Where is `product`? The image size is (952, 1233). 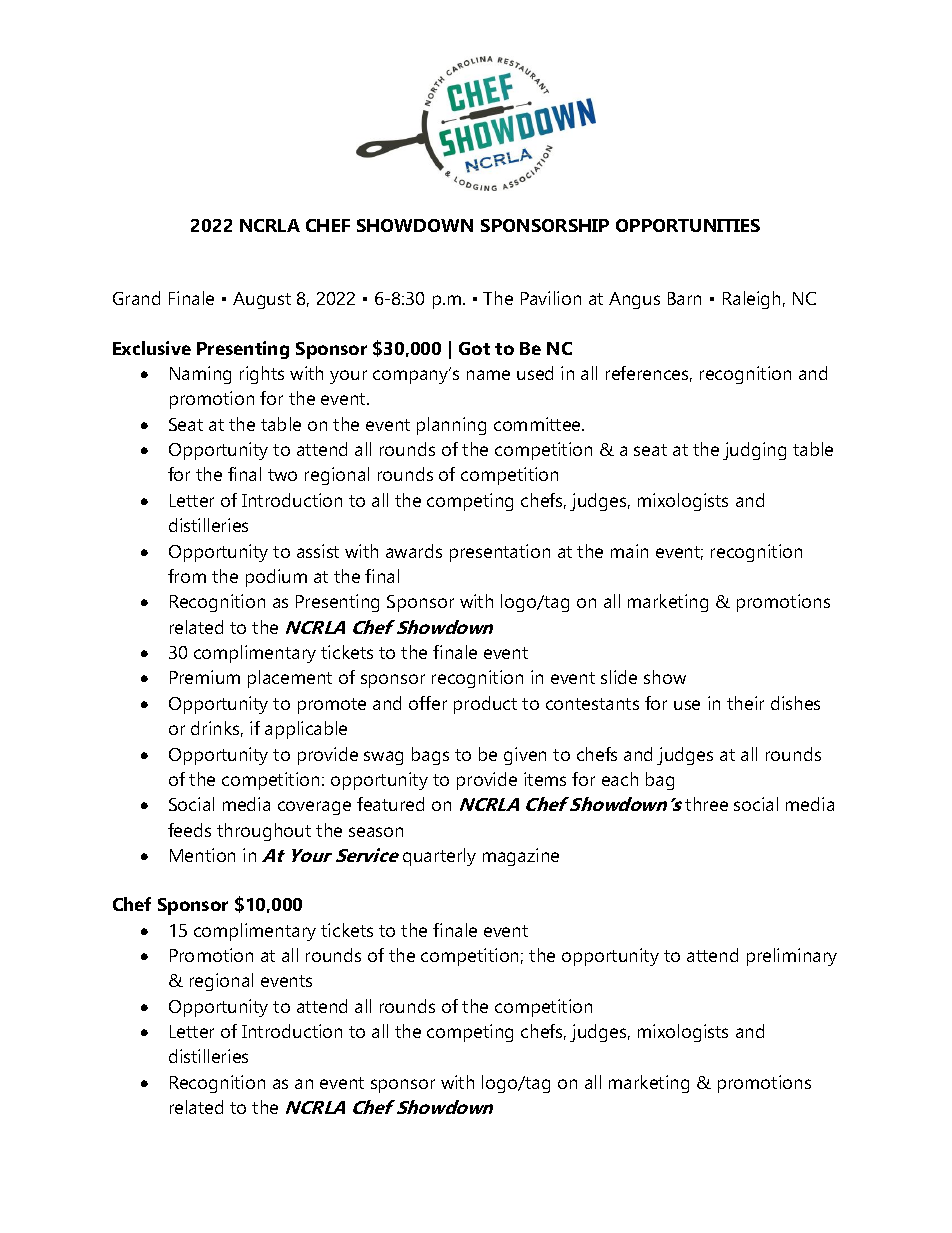 product is located at coordinates (485, 705).
